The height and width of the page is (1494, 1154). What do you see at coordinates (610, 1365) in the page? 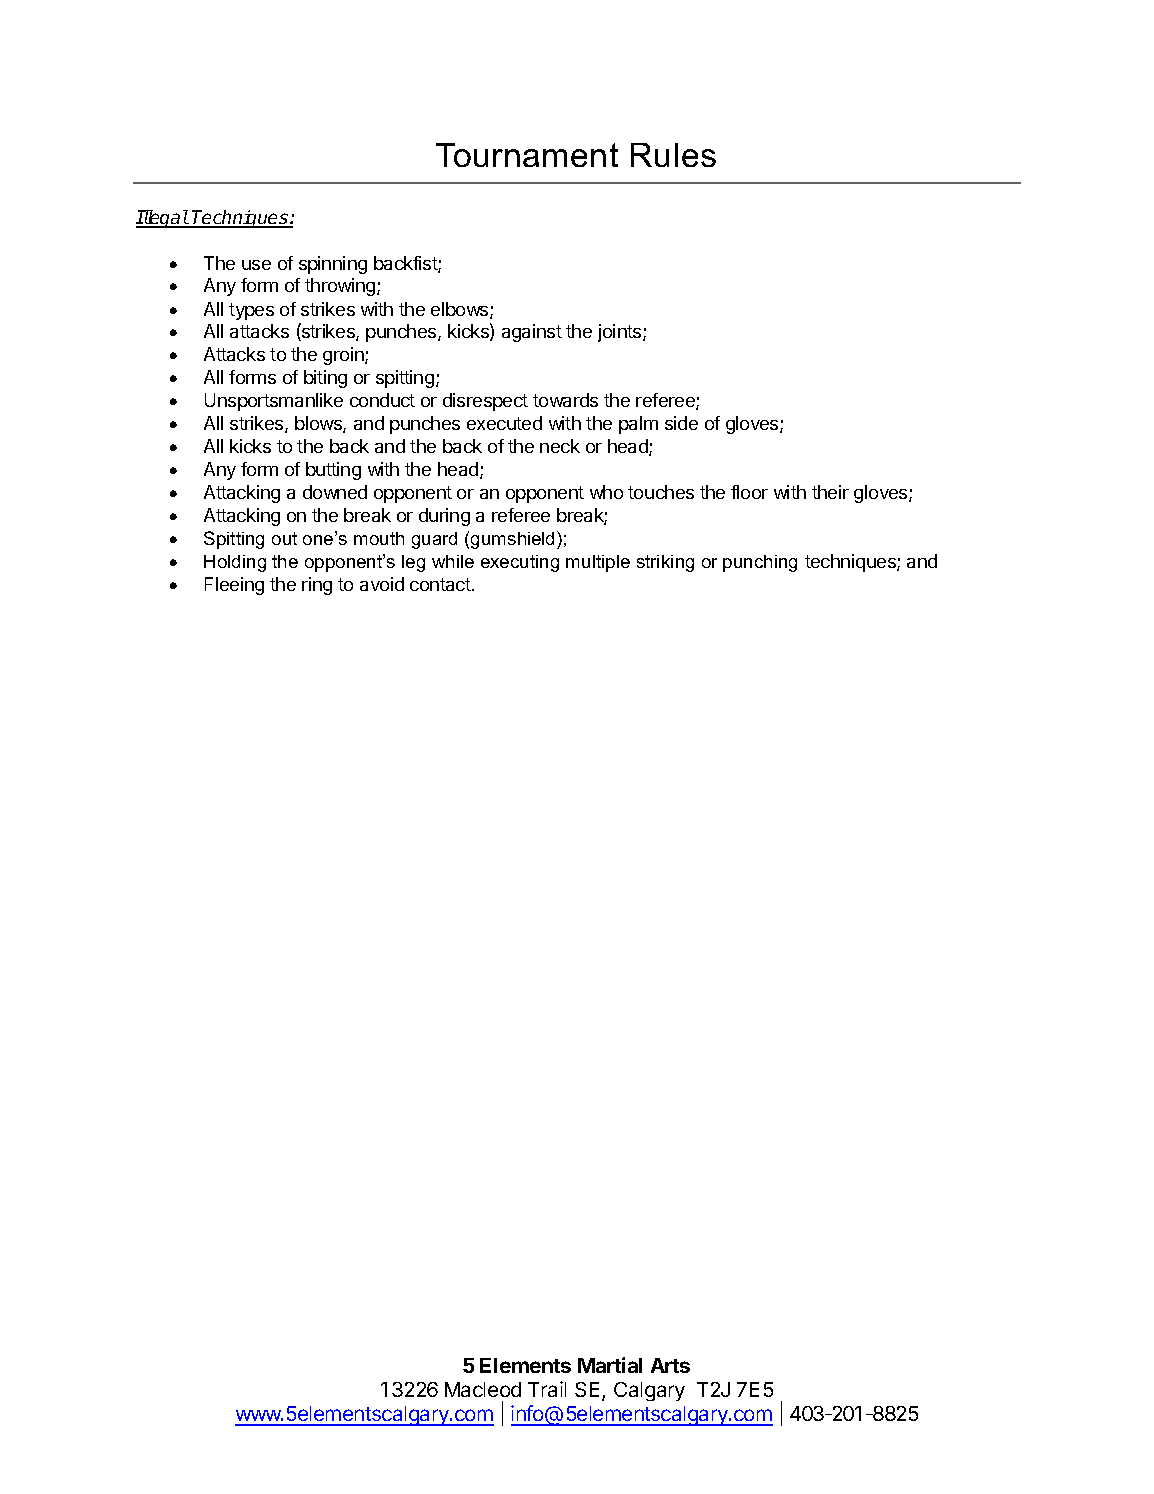
I see `Martial` at bounding box center [610, 1365].
